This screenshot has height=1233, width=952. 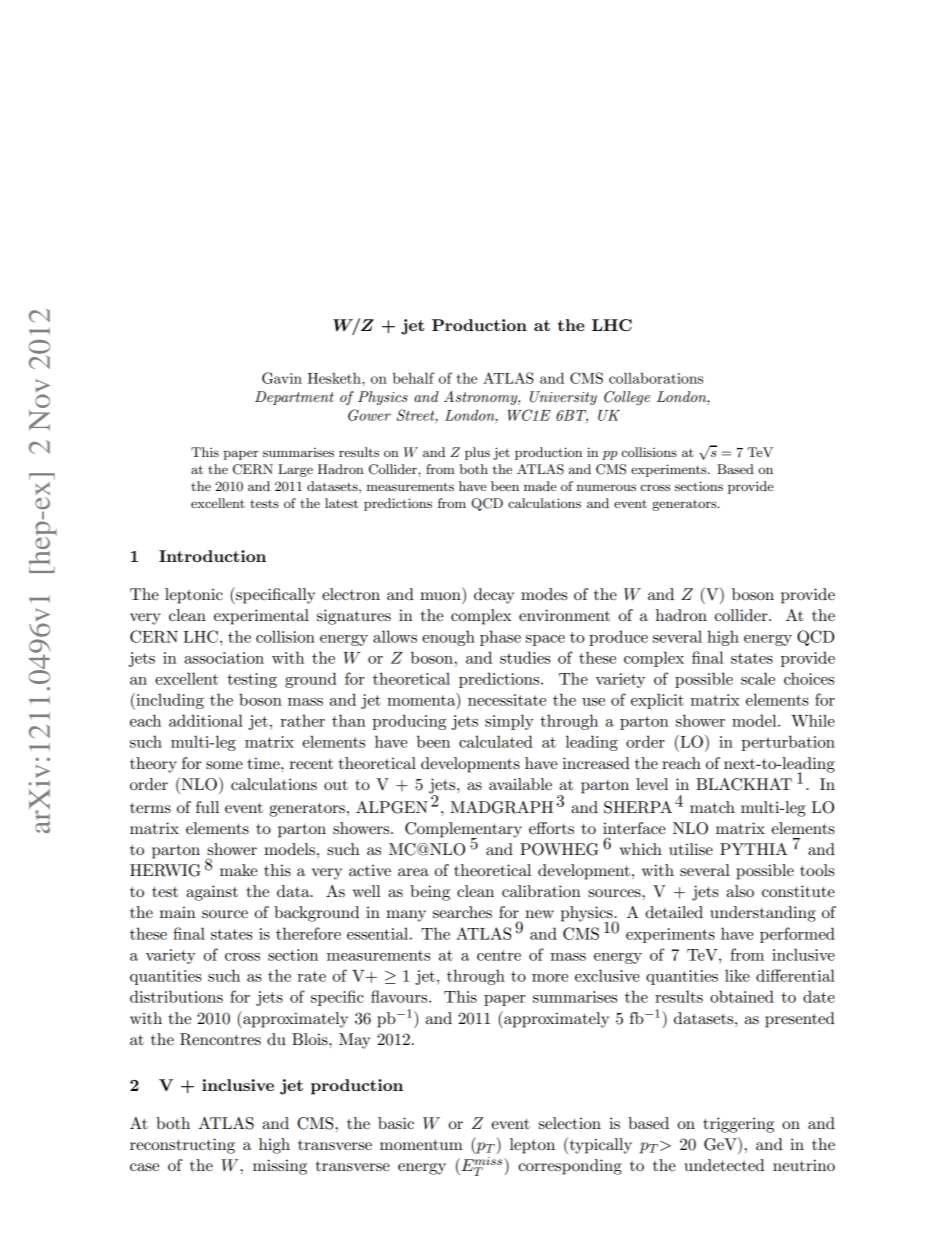 What do you see at coordinates (656, 378) in the screenshot?
I see `collaborations` at bounding box center [656, 378].
